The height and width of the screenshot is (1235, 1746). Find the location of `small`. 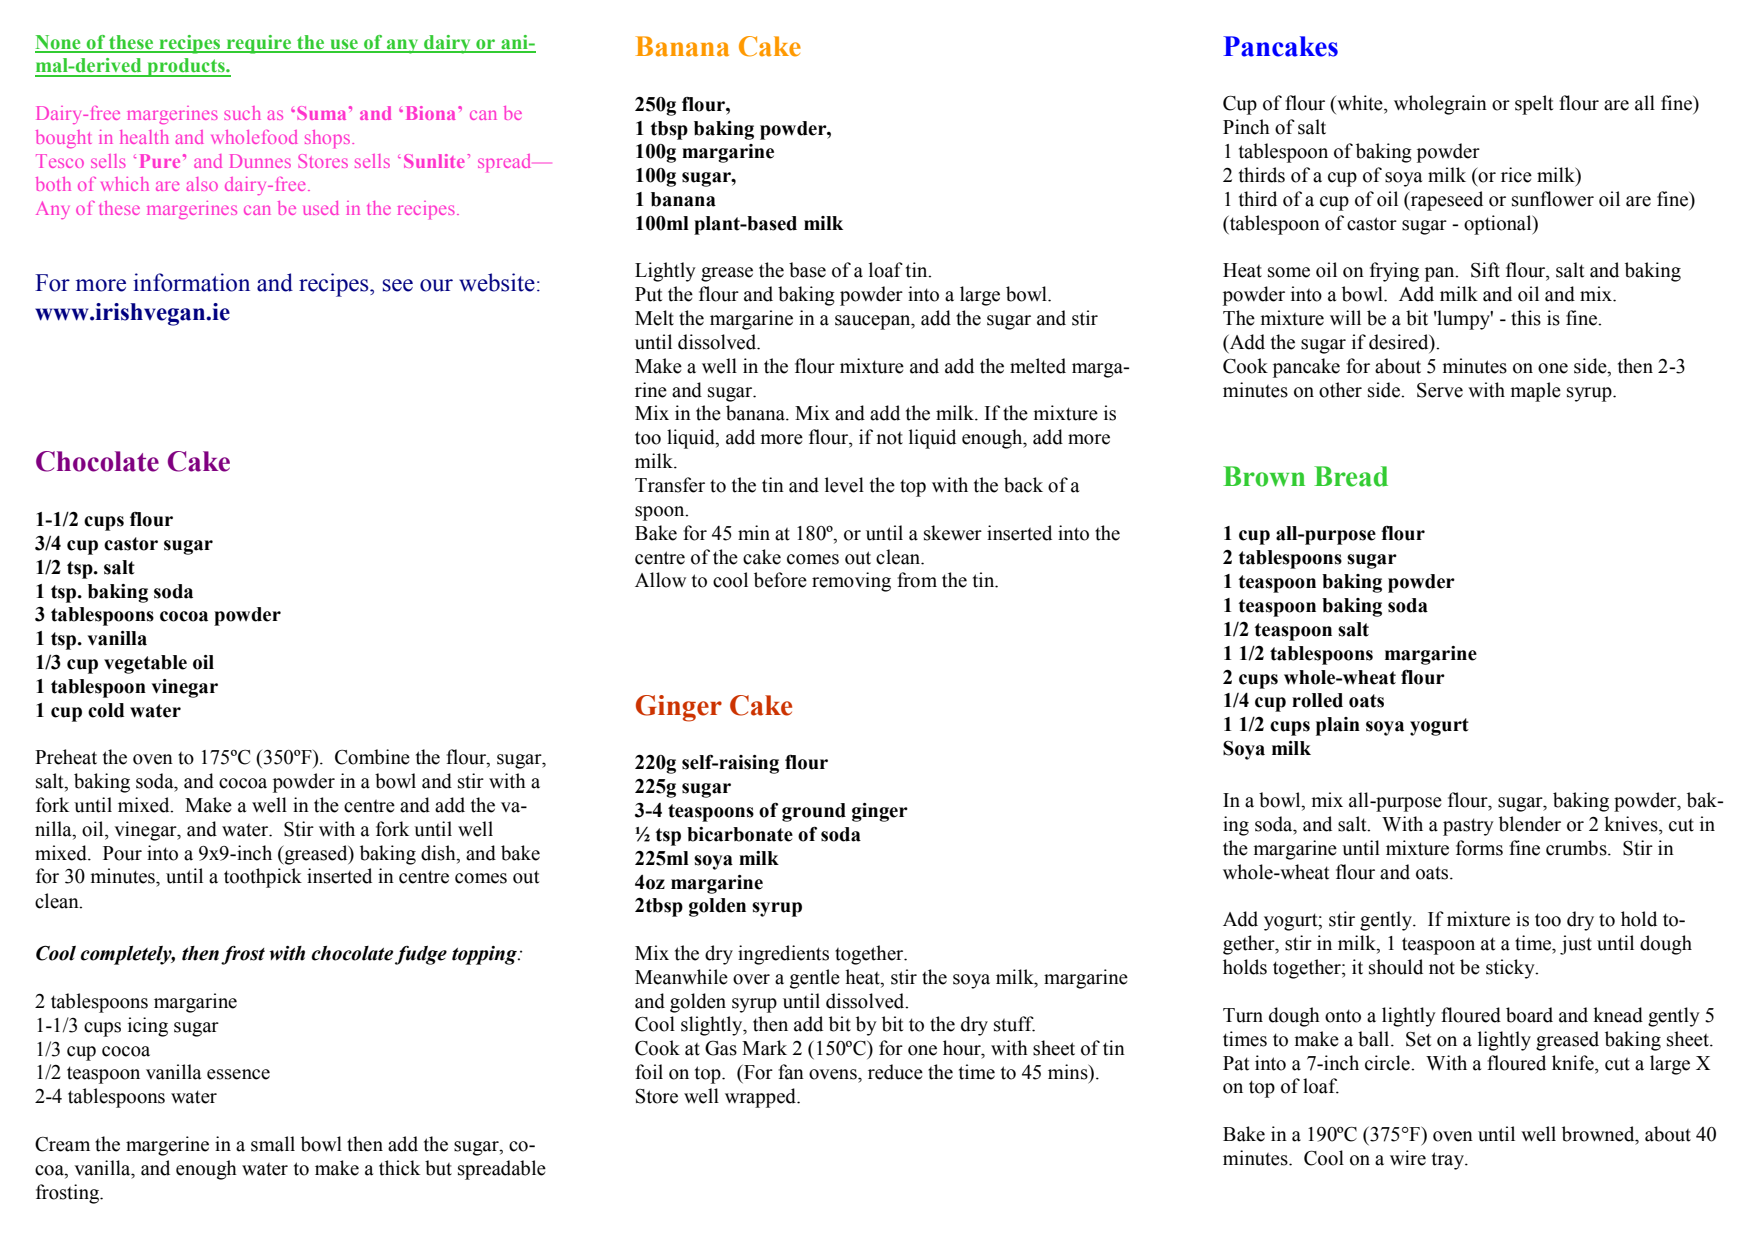

small is located at coordinates (273, 1144).
